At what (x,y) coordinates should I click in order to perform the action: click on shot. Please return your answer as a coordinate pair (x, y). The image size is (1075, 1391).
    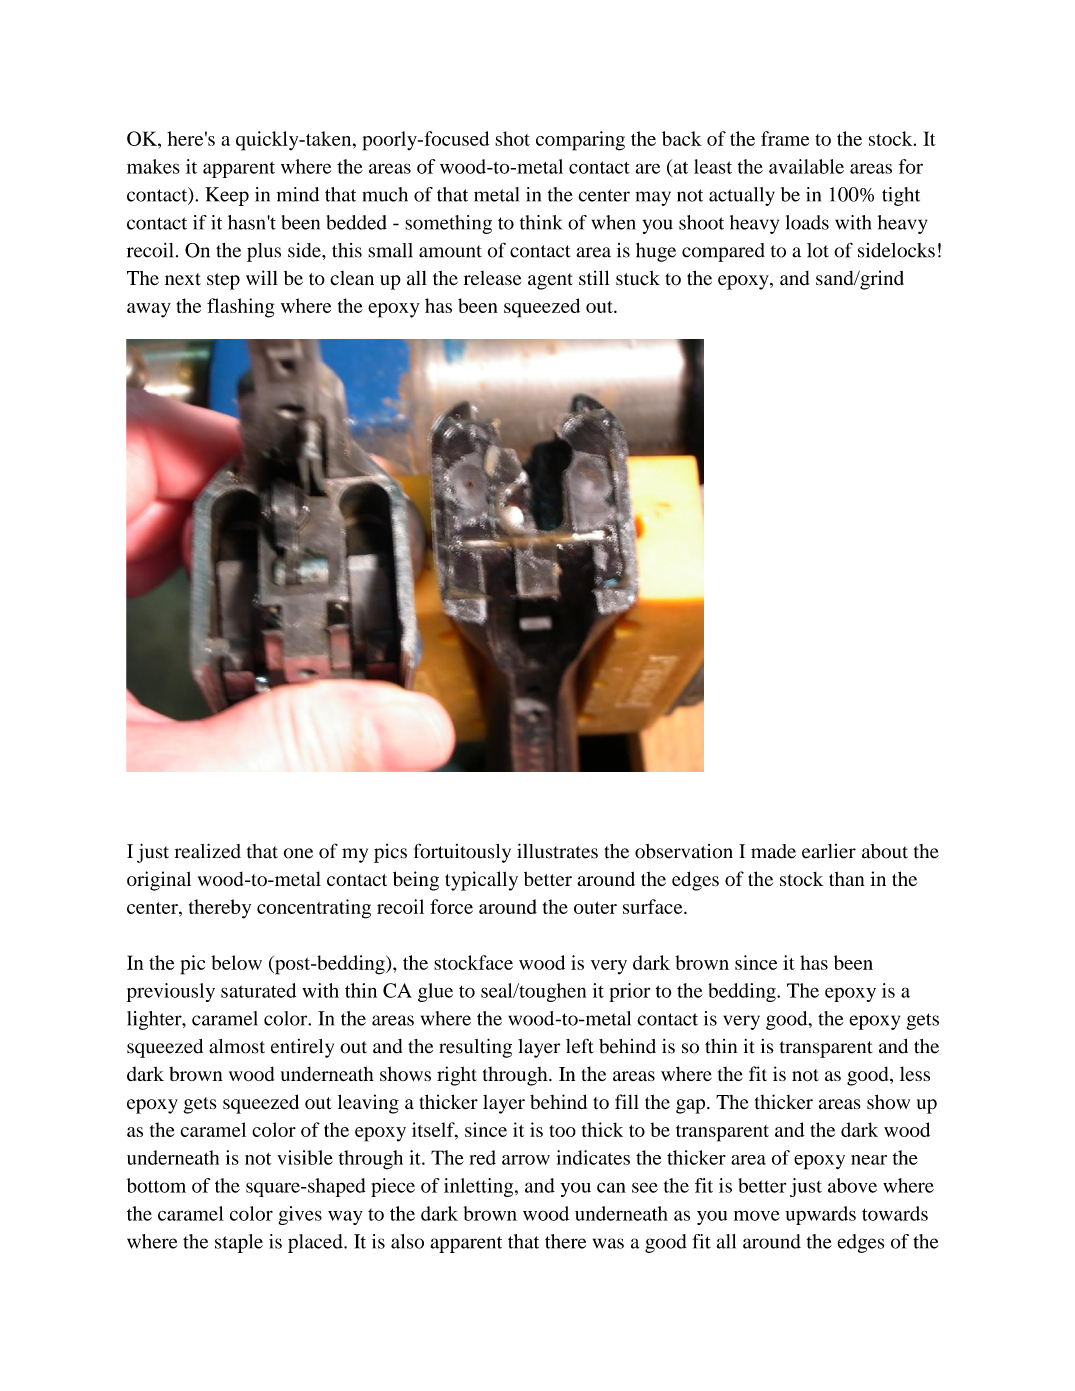
    Looking at the image, I should click on (512, 138).
